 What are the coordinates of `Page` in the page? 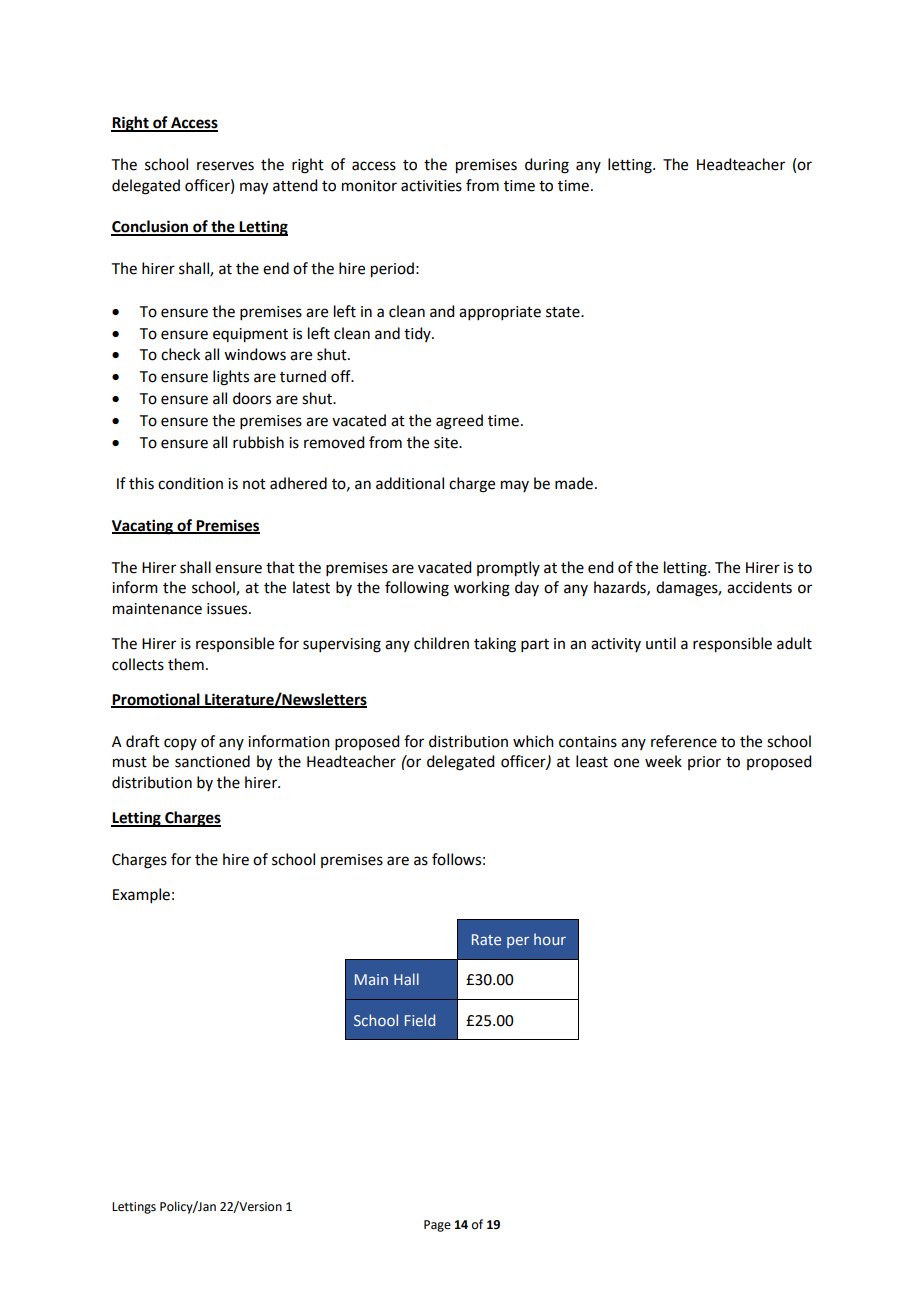 It's located at (437, 1226).
